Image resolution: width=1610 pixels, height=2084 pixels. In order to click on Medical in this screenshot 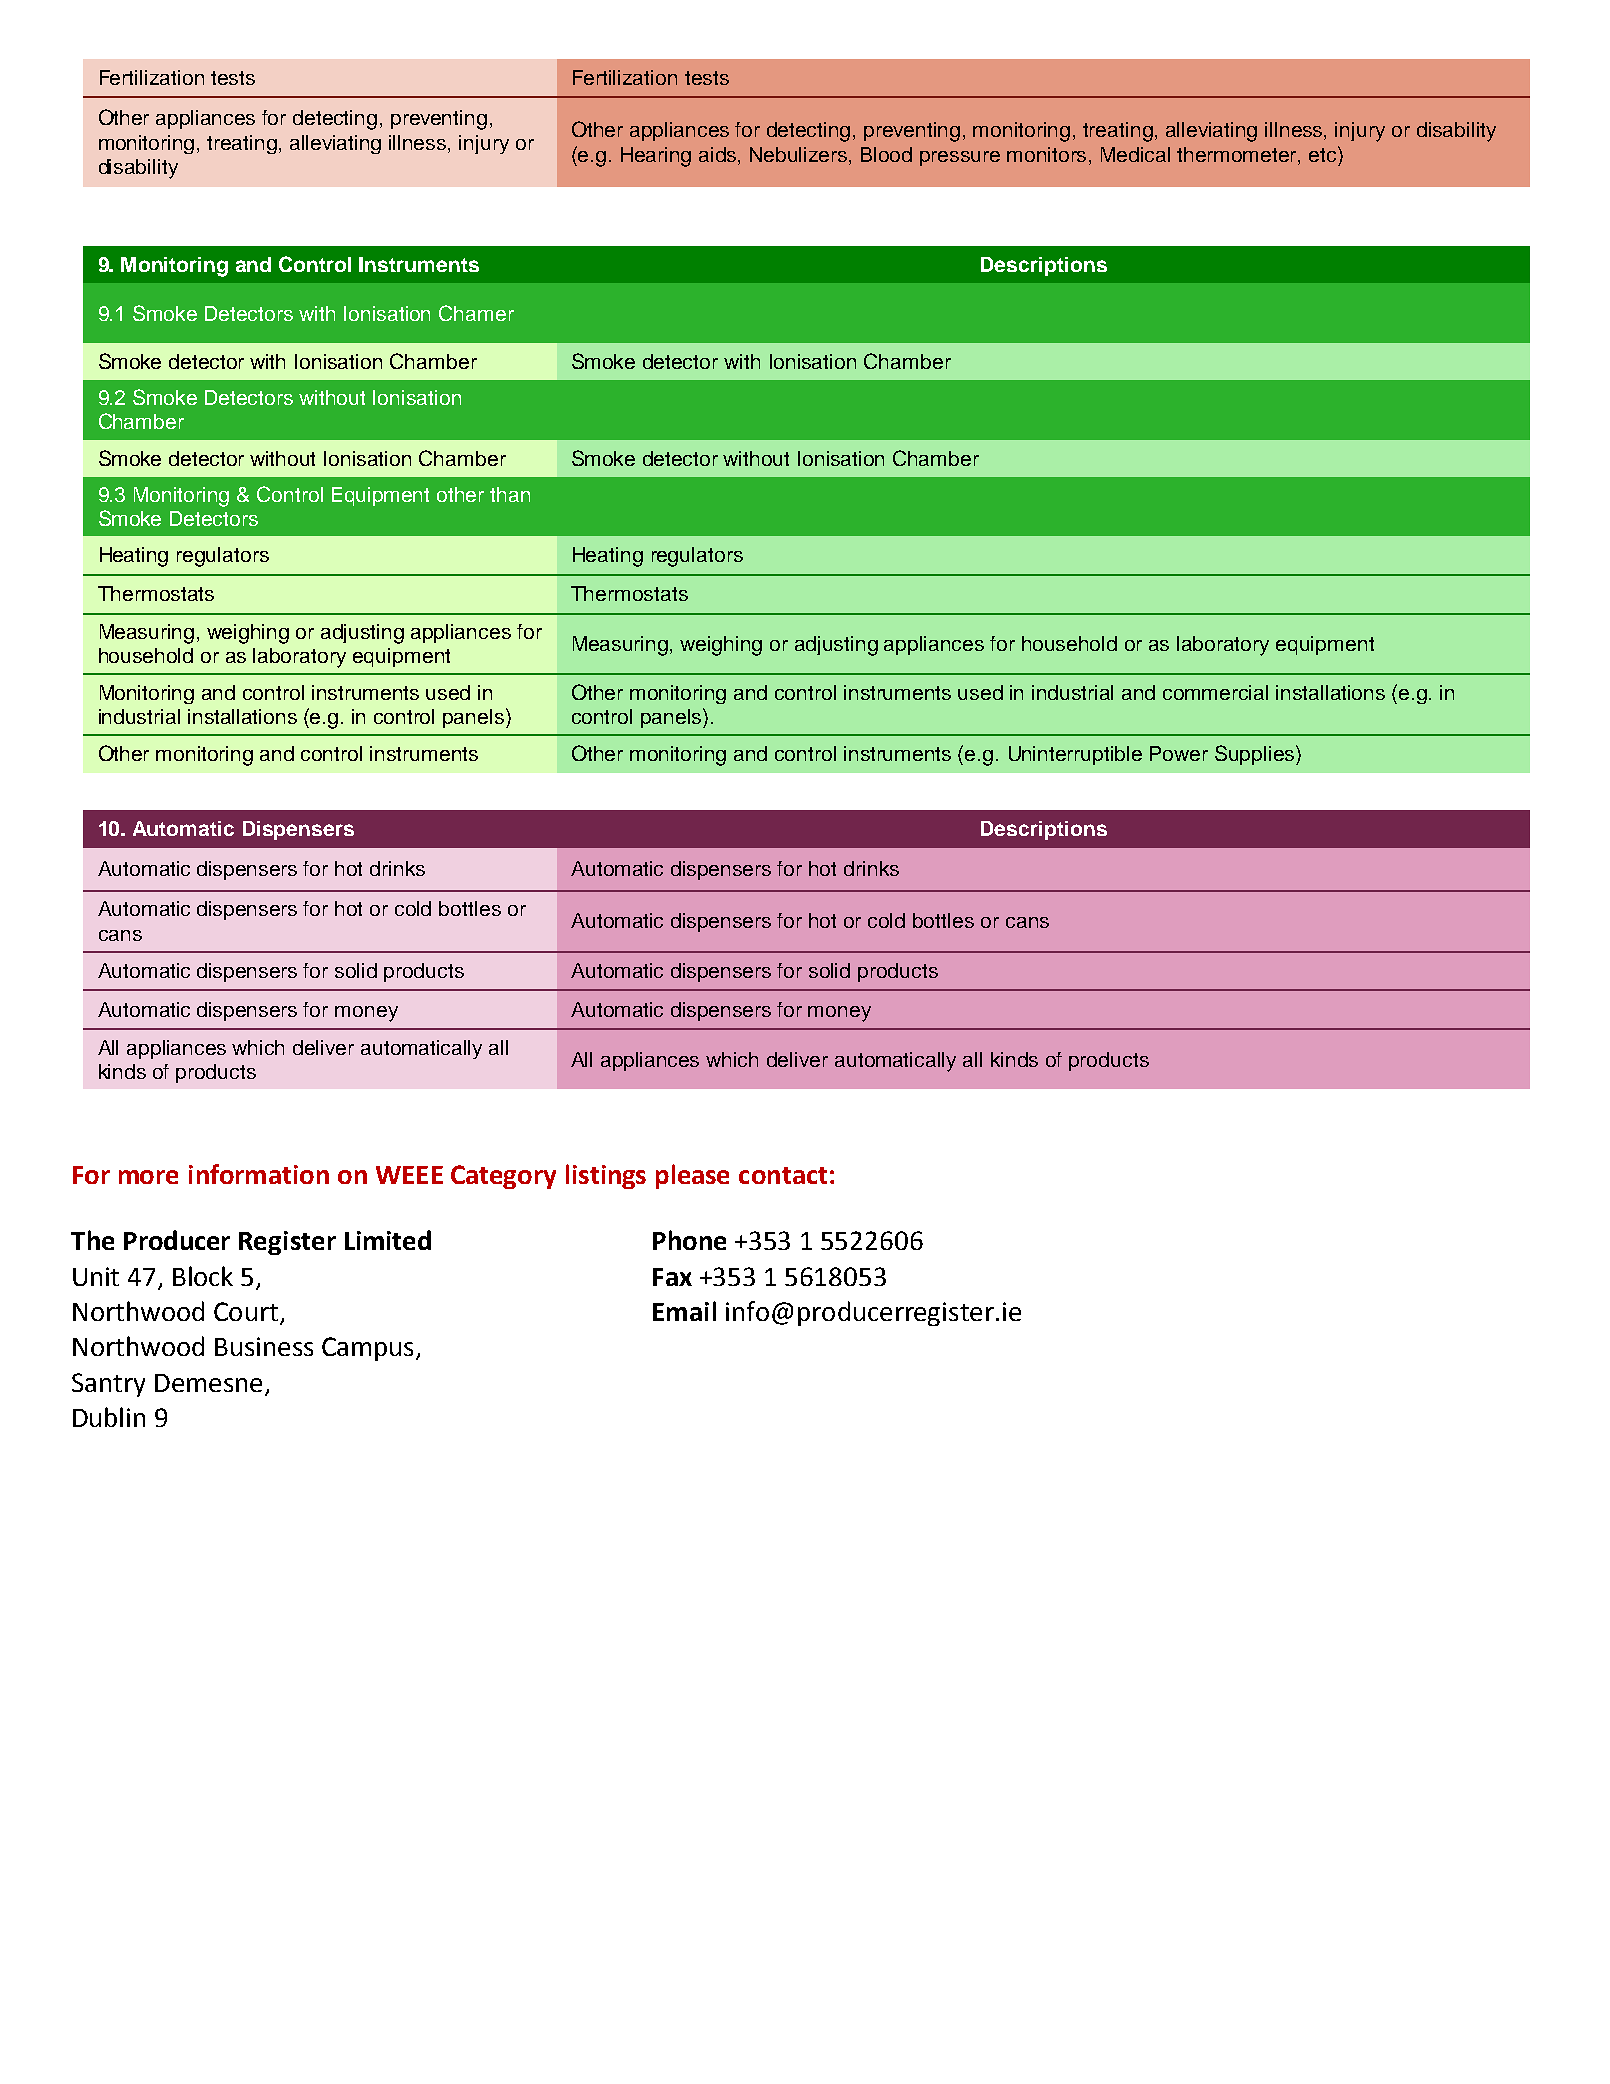, I will do `click(1135, 154)`.
